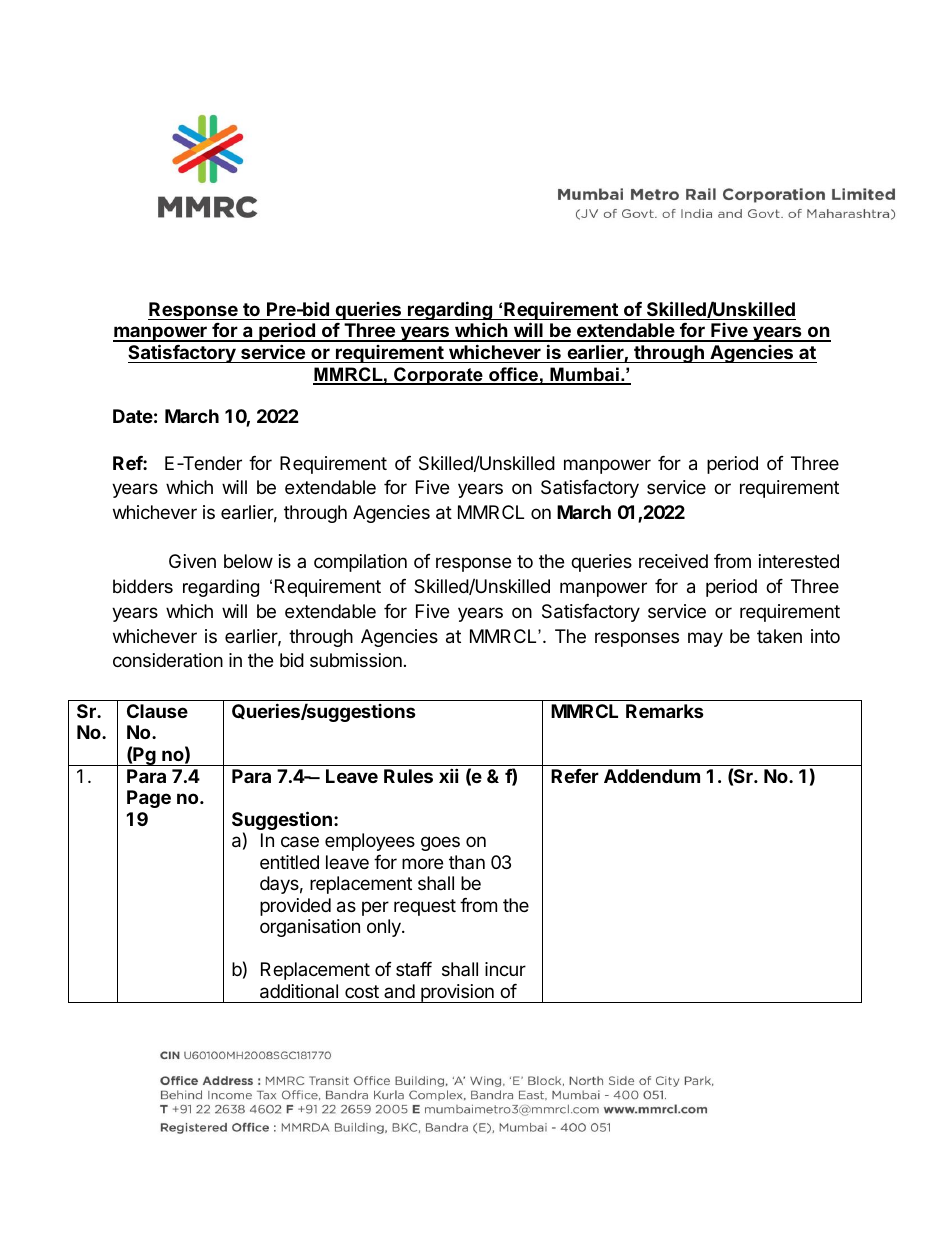 This document has height=1233, width=952. What do you see at coordinates (513, 375) in the document?
I see `office` at bounding box center [513, 375].
